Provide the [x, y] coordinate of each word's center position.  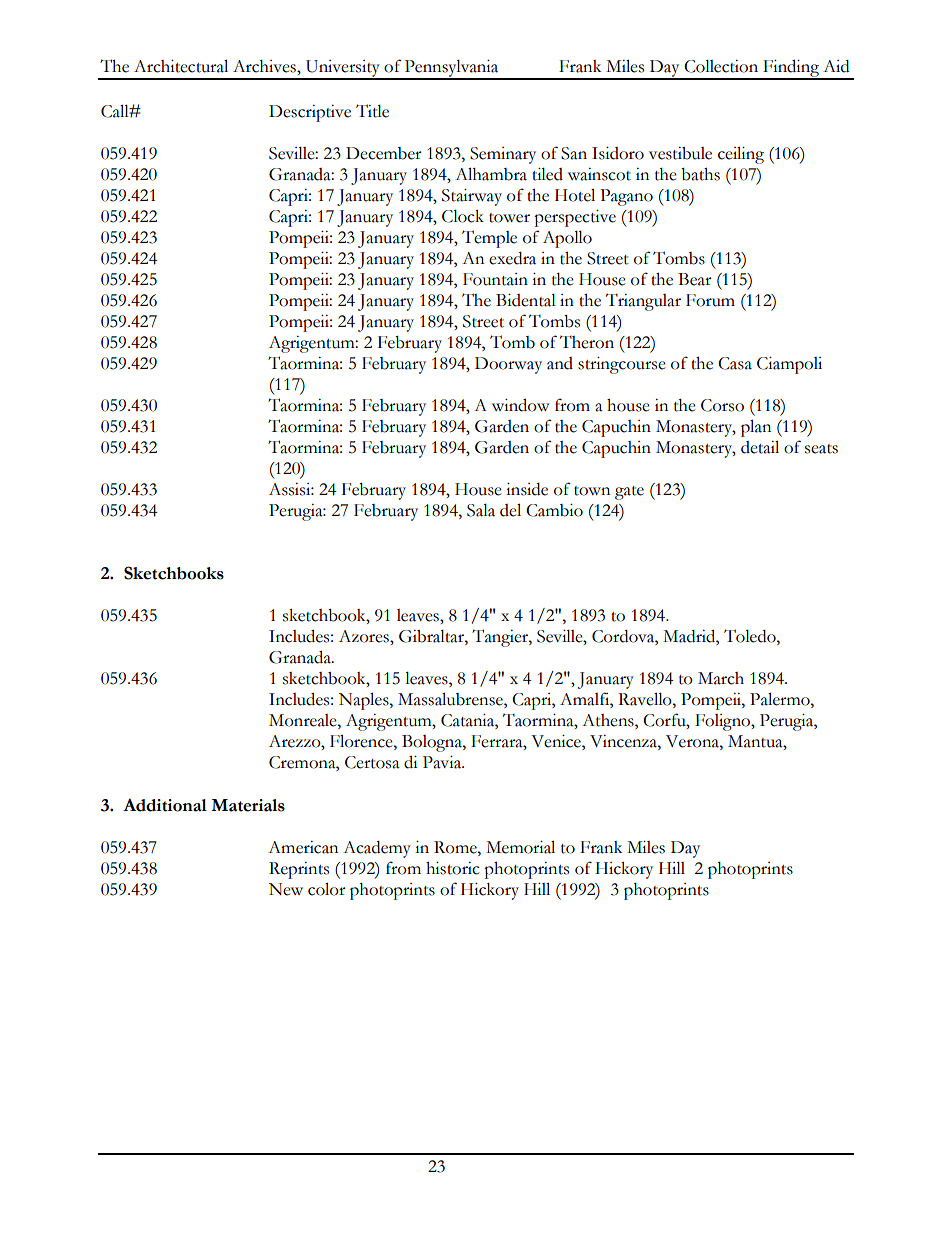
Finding [791, 69]
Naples [365, 701]
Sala [481, 510]
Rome [456, 847]
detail [760, 447]
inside [527, 489]
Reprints [299, 870]
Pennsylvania [452, 69]
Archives [265, 66]
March [721, 678]
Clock [463, 216]
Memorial [520, 847]
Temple [489, 239]
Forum [710, 300]
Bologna [433, 743]
